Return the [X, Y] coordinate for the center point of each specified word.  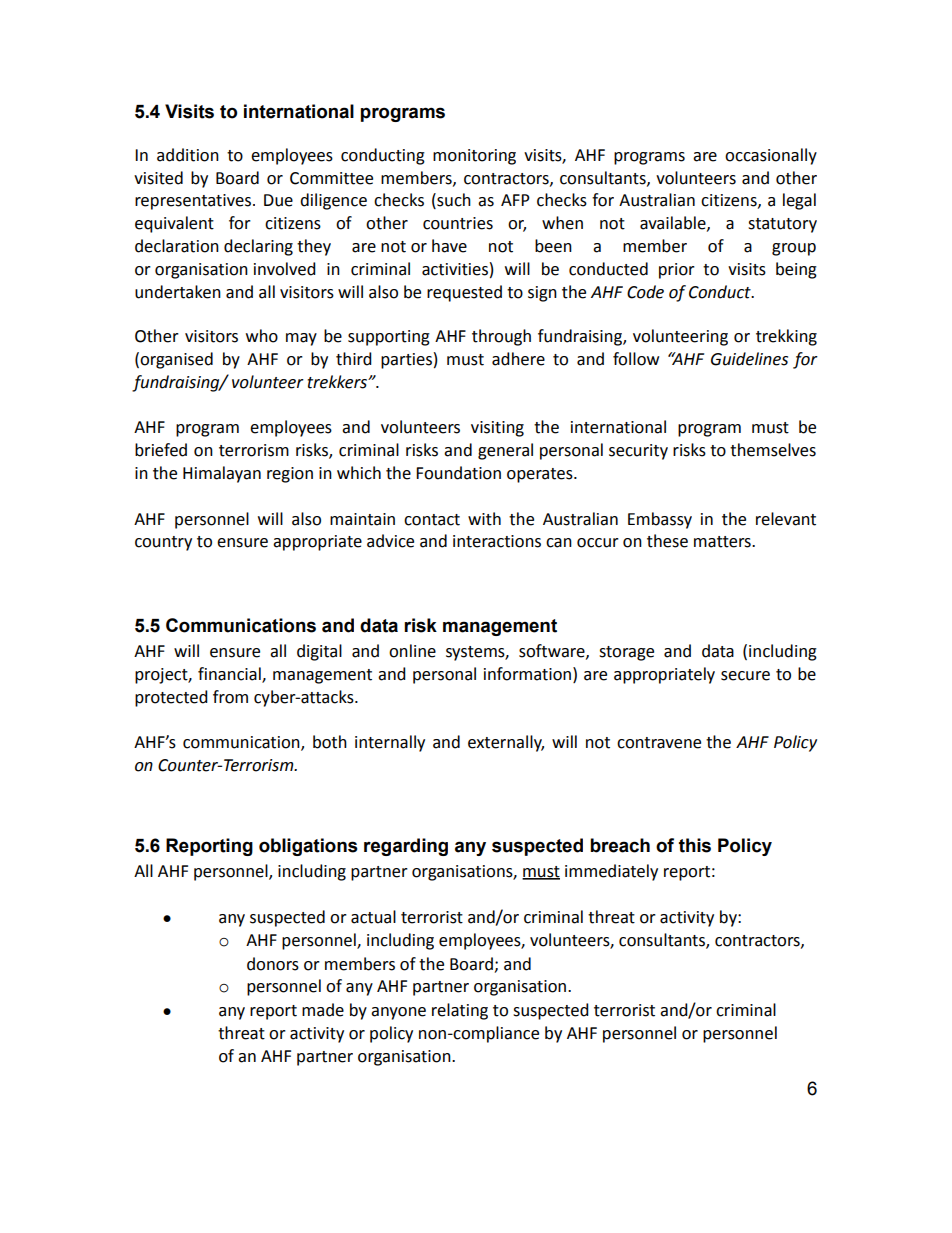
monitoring [474, 157]
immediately [611, 872]
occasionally [771, 156]
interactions [497, 541]
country [163, 543]
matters [723, 542]
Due [278, 200]
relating [460, 1011]
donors [273, 964]
